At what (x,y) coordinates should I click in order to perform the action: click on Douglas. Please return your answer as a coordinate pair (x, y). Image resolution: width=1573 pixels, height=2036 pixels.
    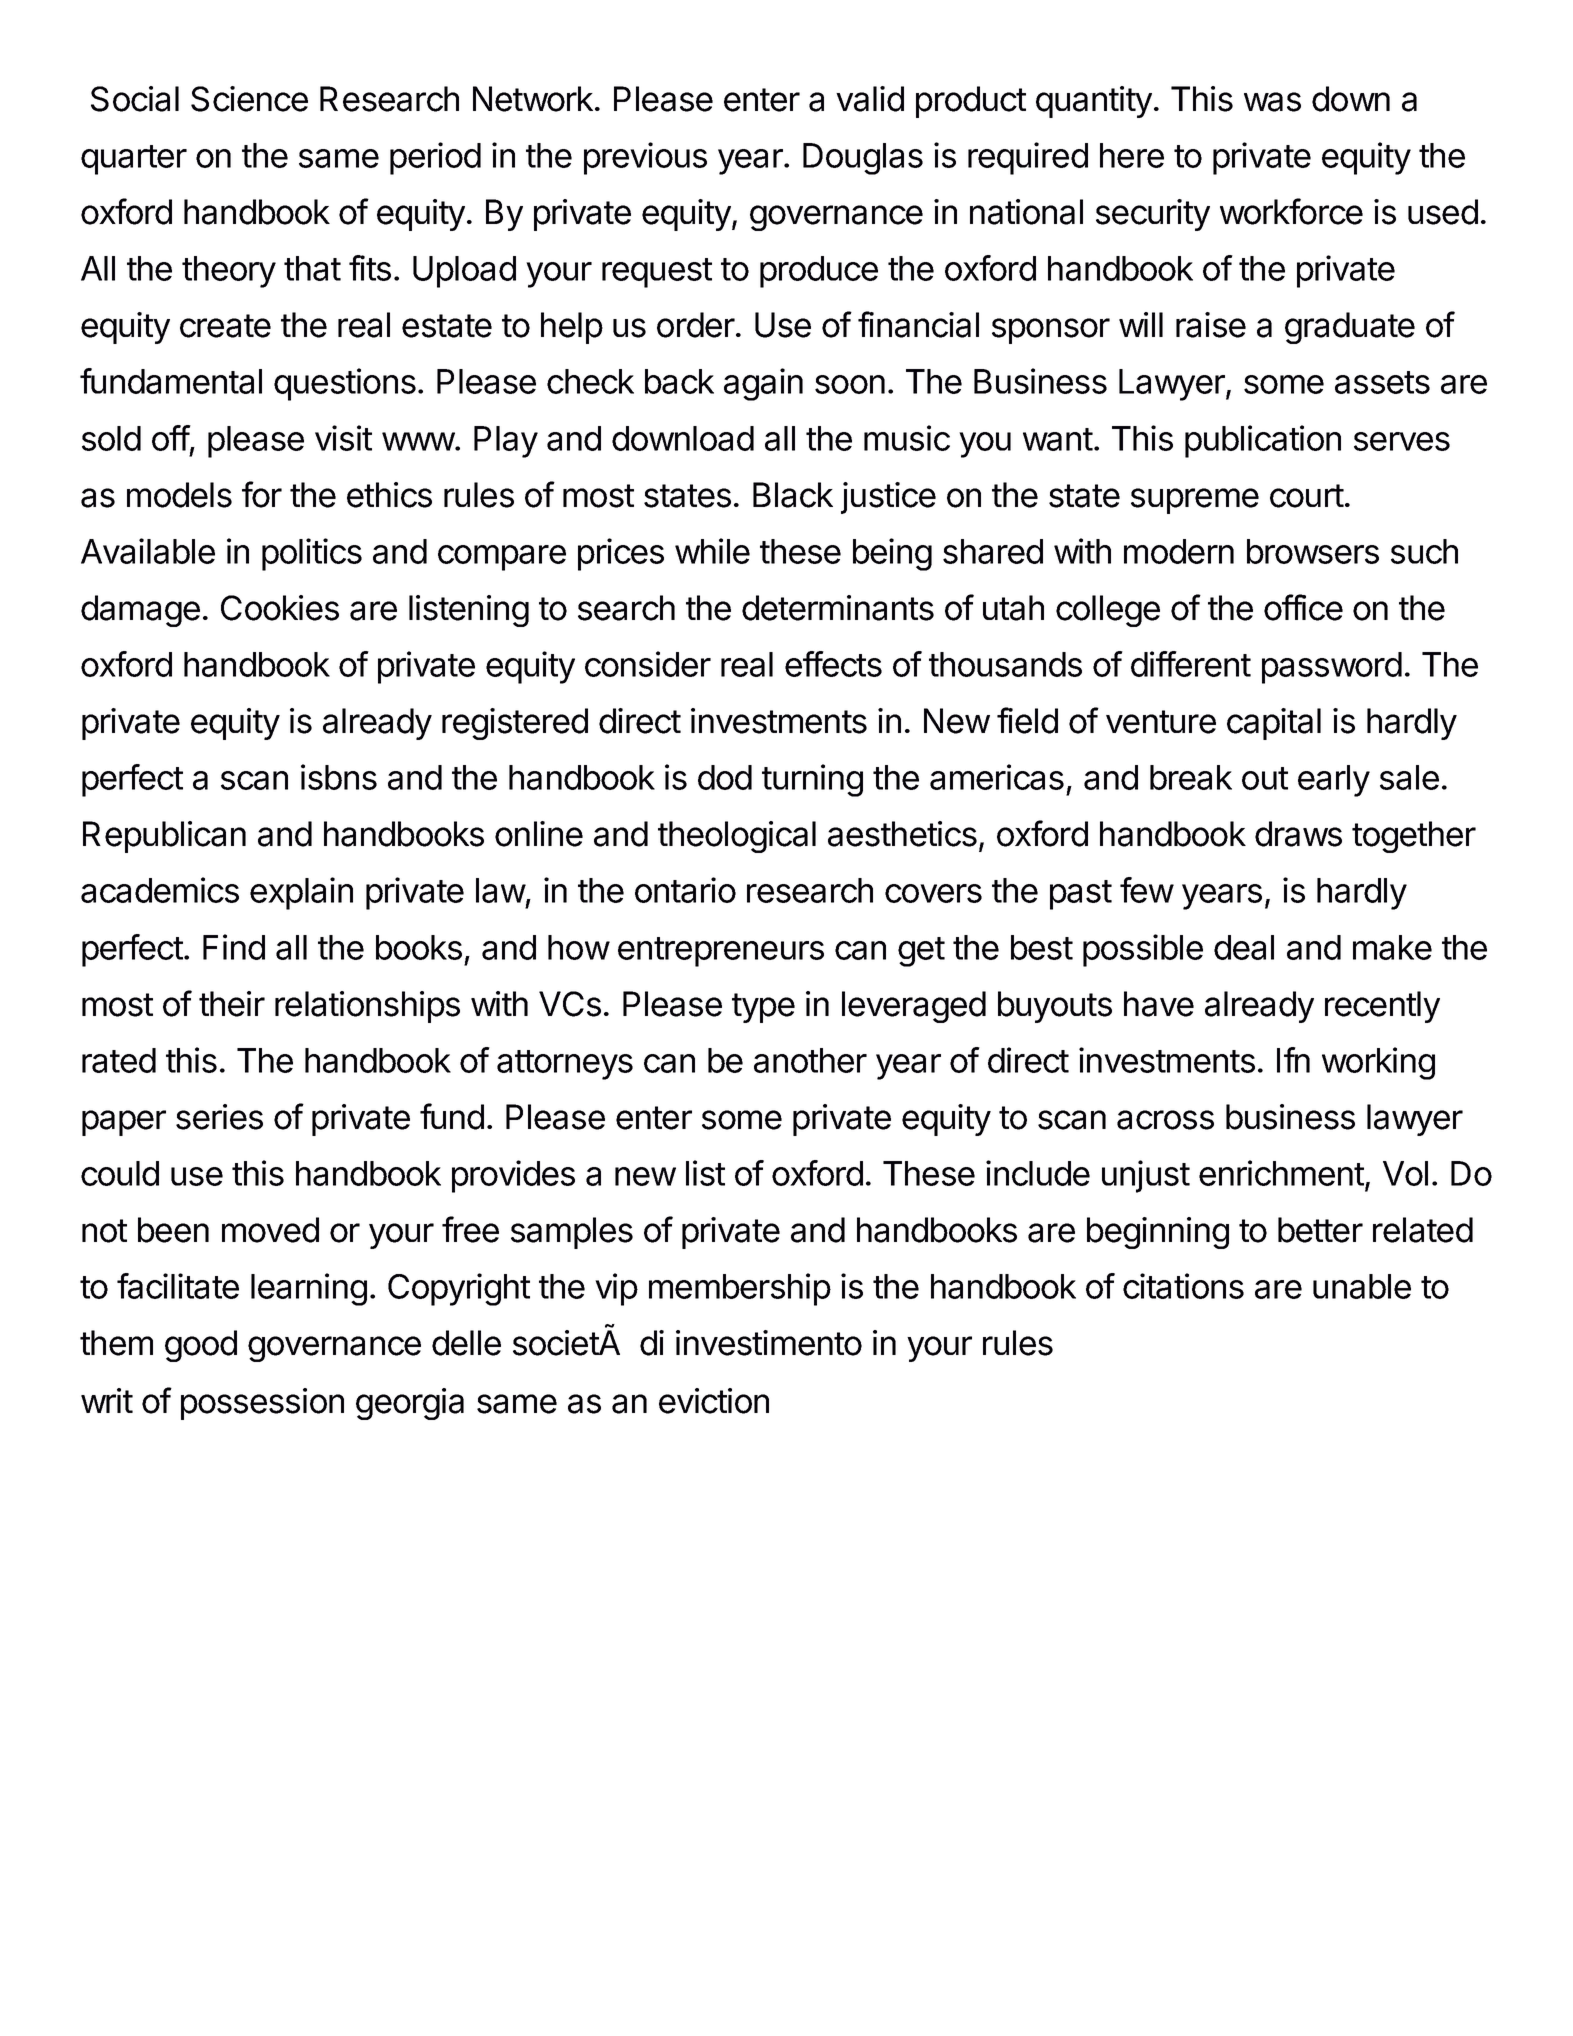
    Looking at the image, I should click on (863, 159).
